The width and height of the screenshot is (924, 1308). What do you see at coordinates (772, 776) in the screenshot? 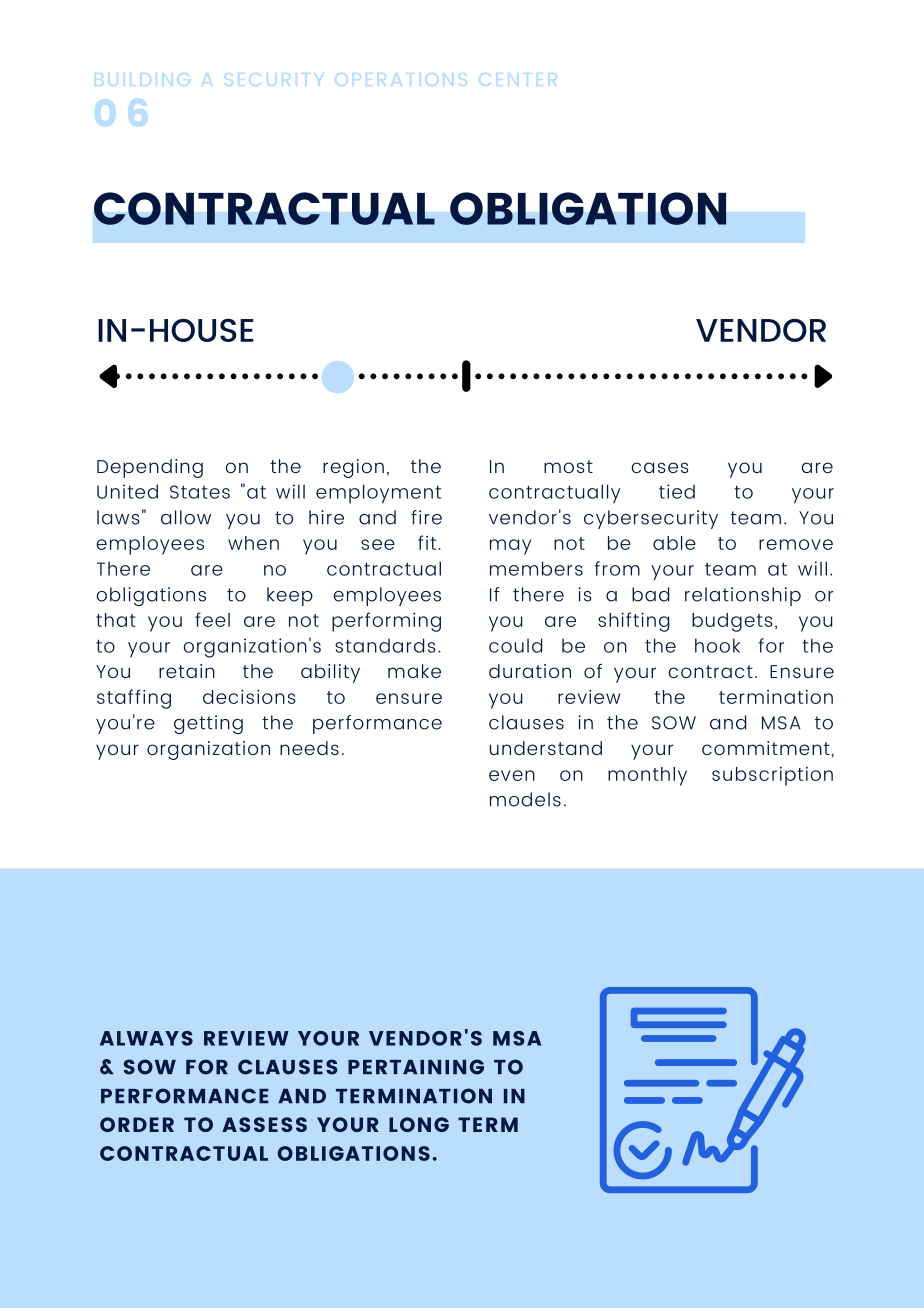
I see `subscription` at bounding box center [772, 776].
